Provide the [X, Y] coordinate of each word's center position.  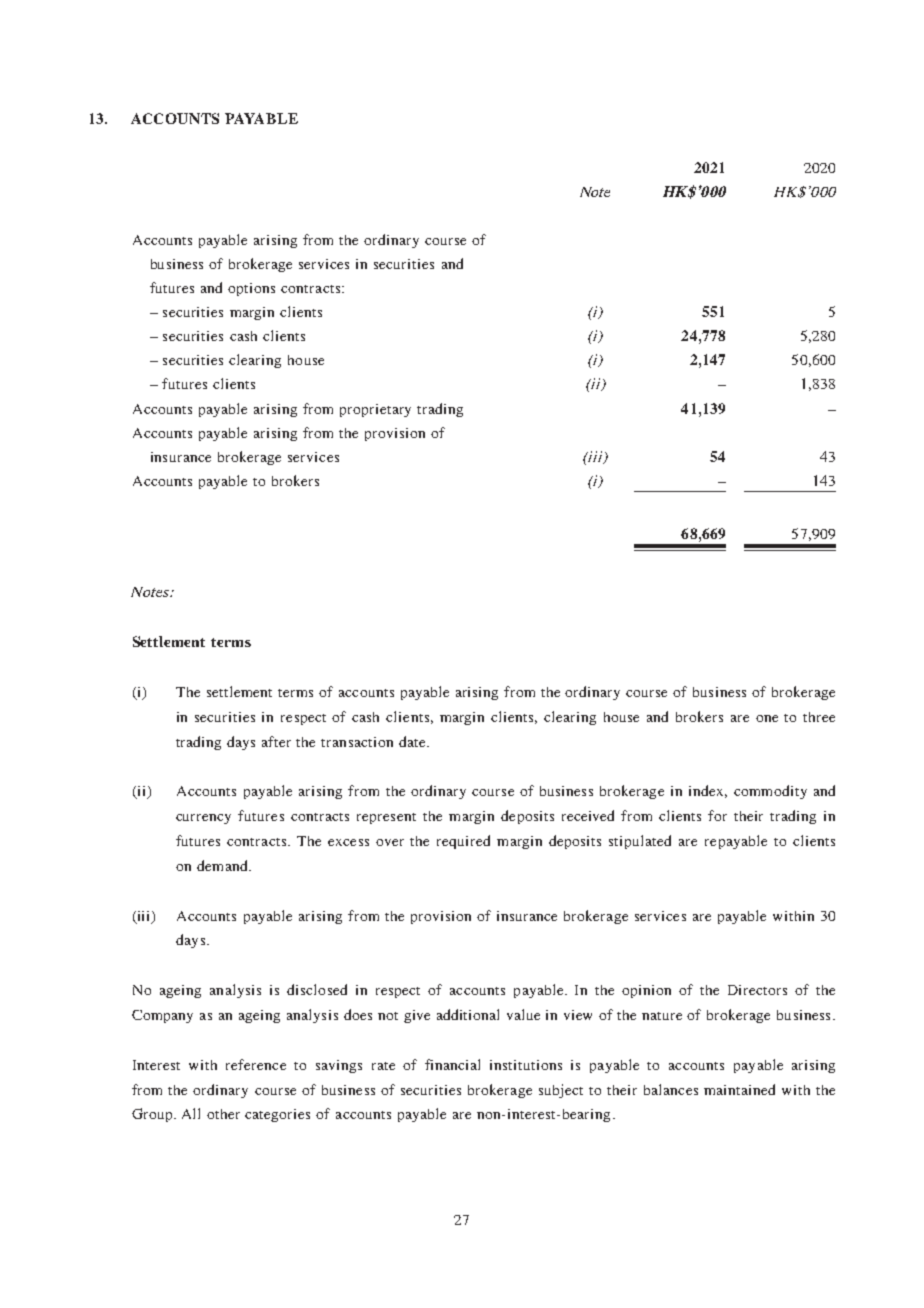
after [276, 741]
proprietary [375, 410]
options [251, 289]
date [413, 741]
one [767, 718]
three [819, 717]
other [223, 1114]
